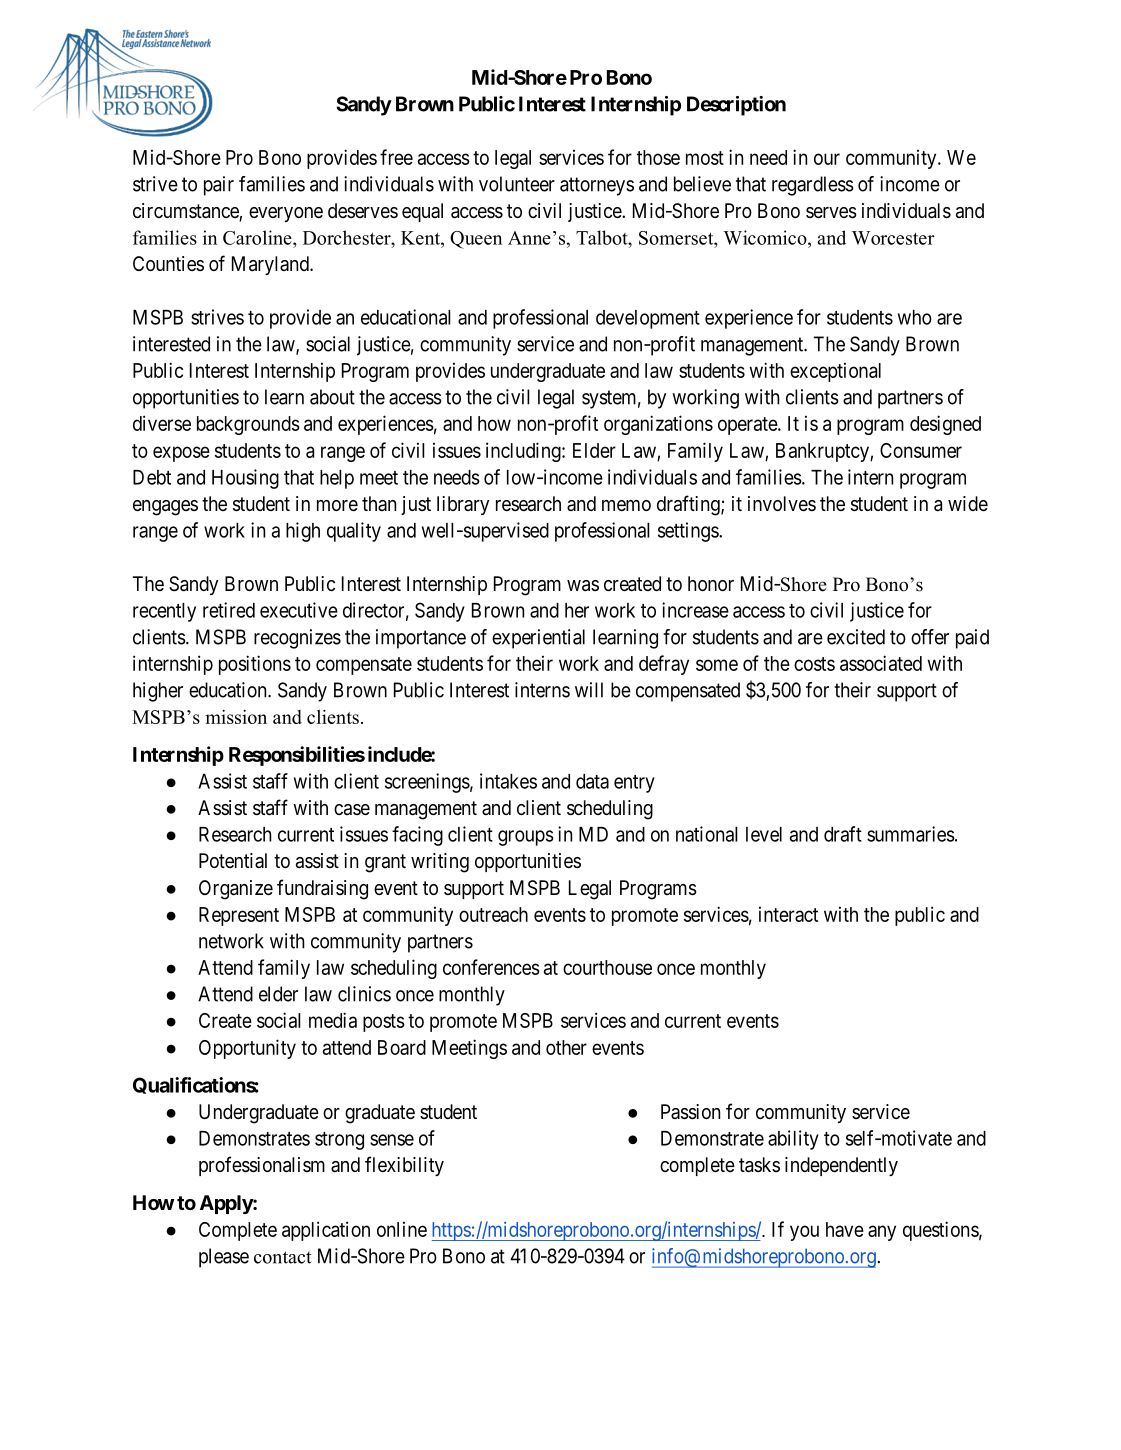 Image resolution: width=1121 pixels, height=1450 pixels. I want to click on associated, so click(881, 663).
